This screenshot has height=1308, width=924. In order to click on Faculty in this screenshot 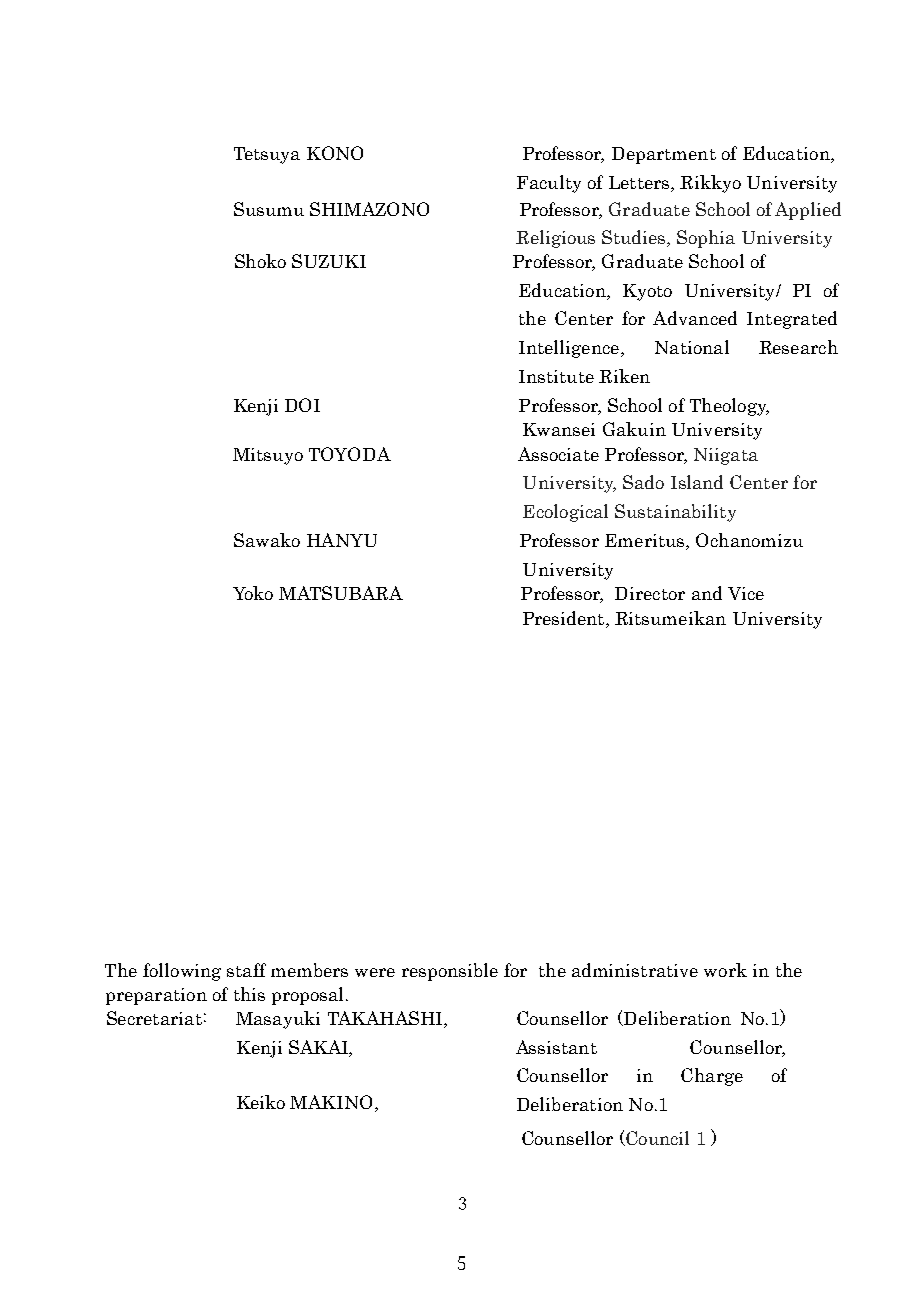, I will do `click(549, 184)`.
